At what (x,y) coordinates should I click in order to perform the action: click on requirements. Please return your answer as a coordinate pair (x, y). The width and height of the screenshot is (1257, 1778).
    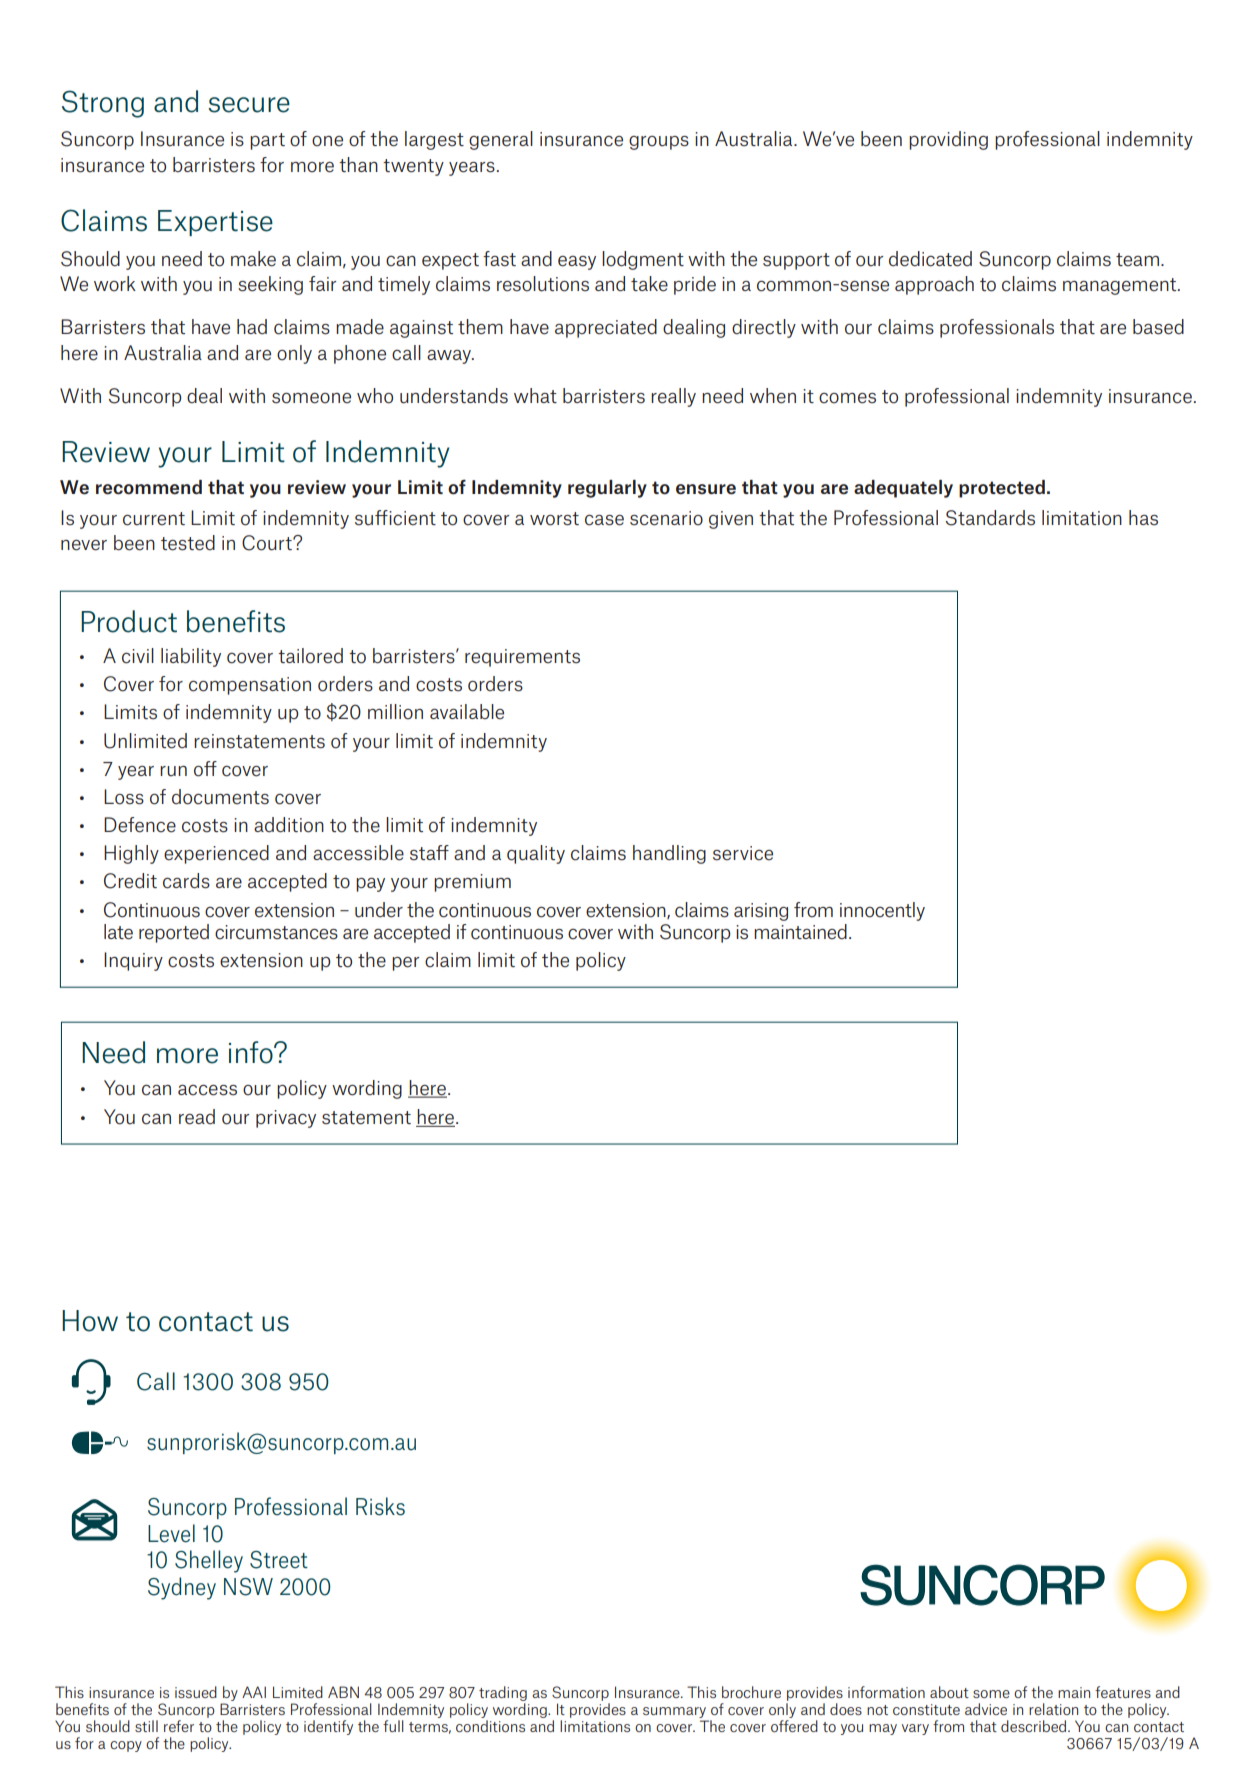
    Looking at the image, I should click on (522, 658).
